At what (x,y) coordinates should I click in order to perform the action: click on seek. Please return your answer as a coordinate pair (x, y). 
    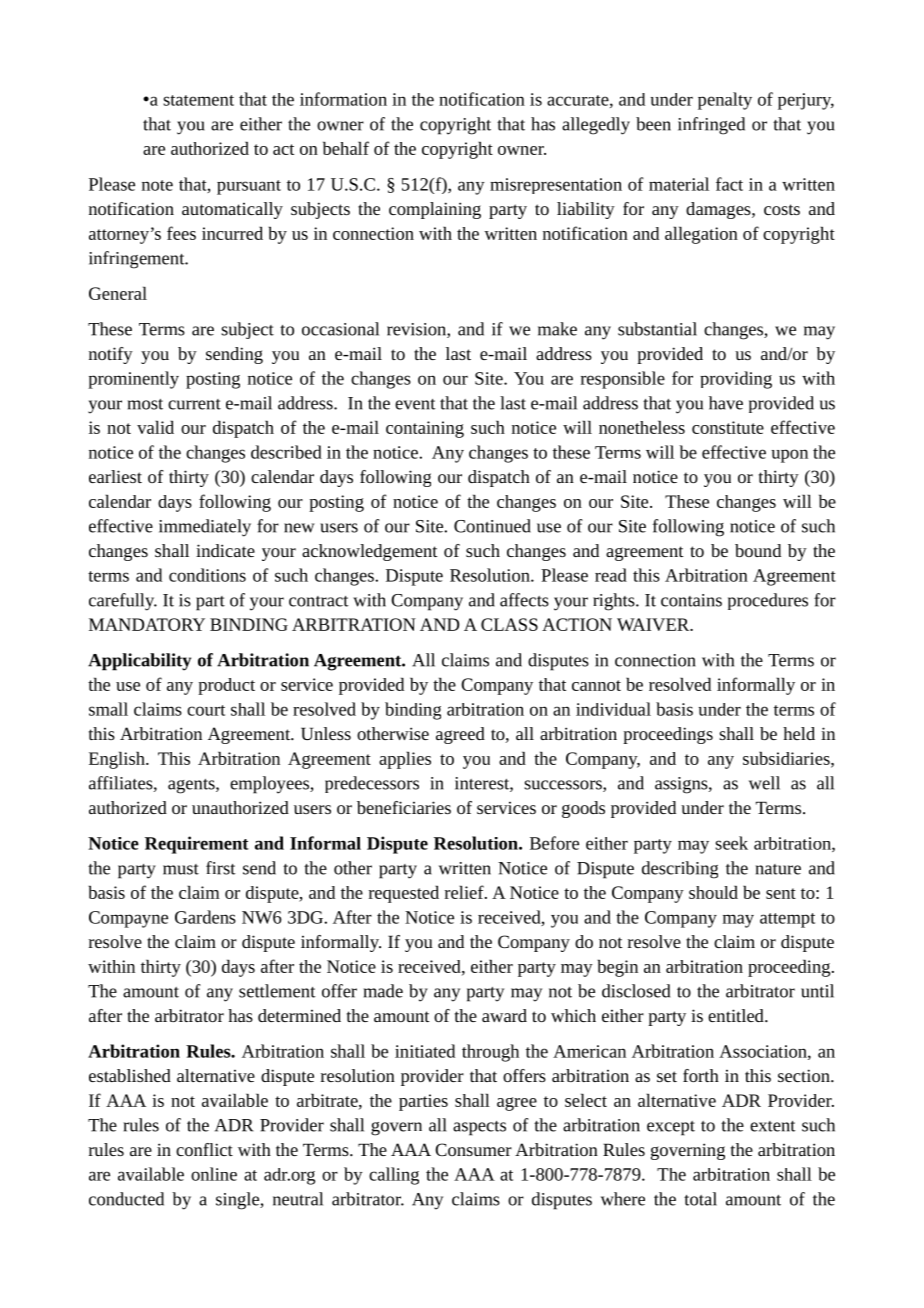
    Looking at the image, I should click on (731, 843).
